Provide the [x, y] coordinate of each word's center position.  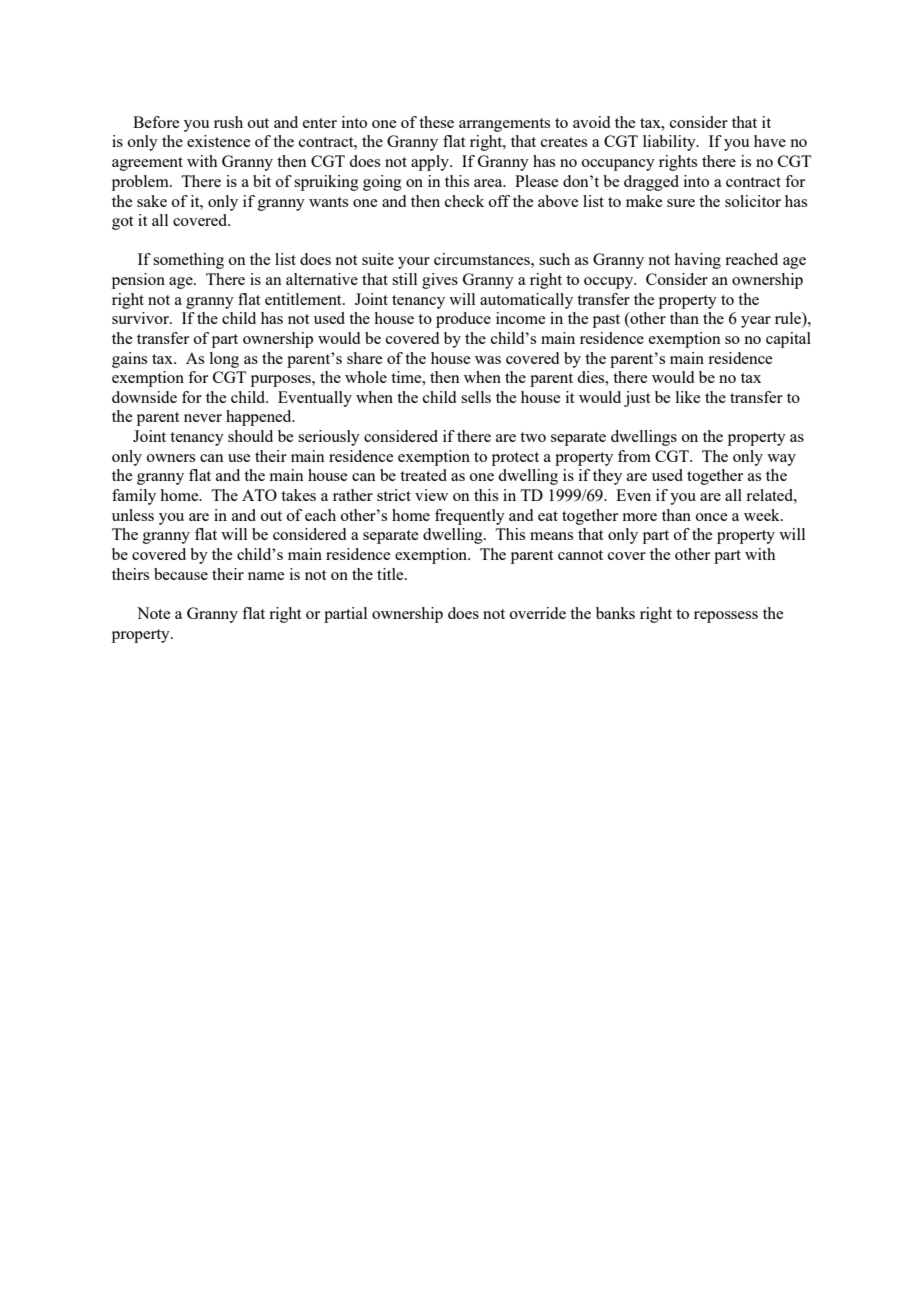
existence [218, 141]
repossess [726, 617]
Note [153, 613]
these [436, 122]
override [538, 613]
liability [670, 143]
